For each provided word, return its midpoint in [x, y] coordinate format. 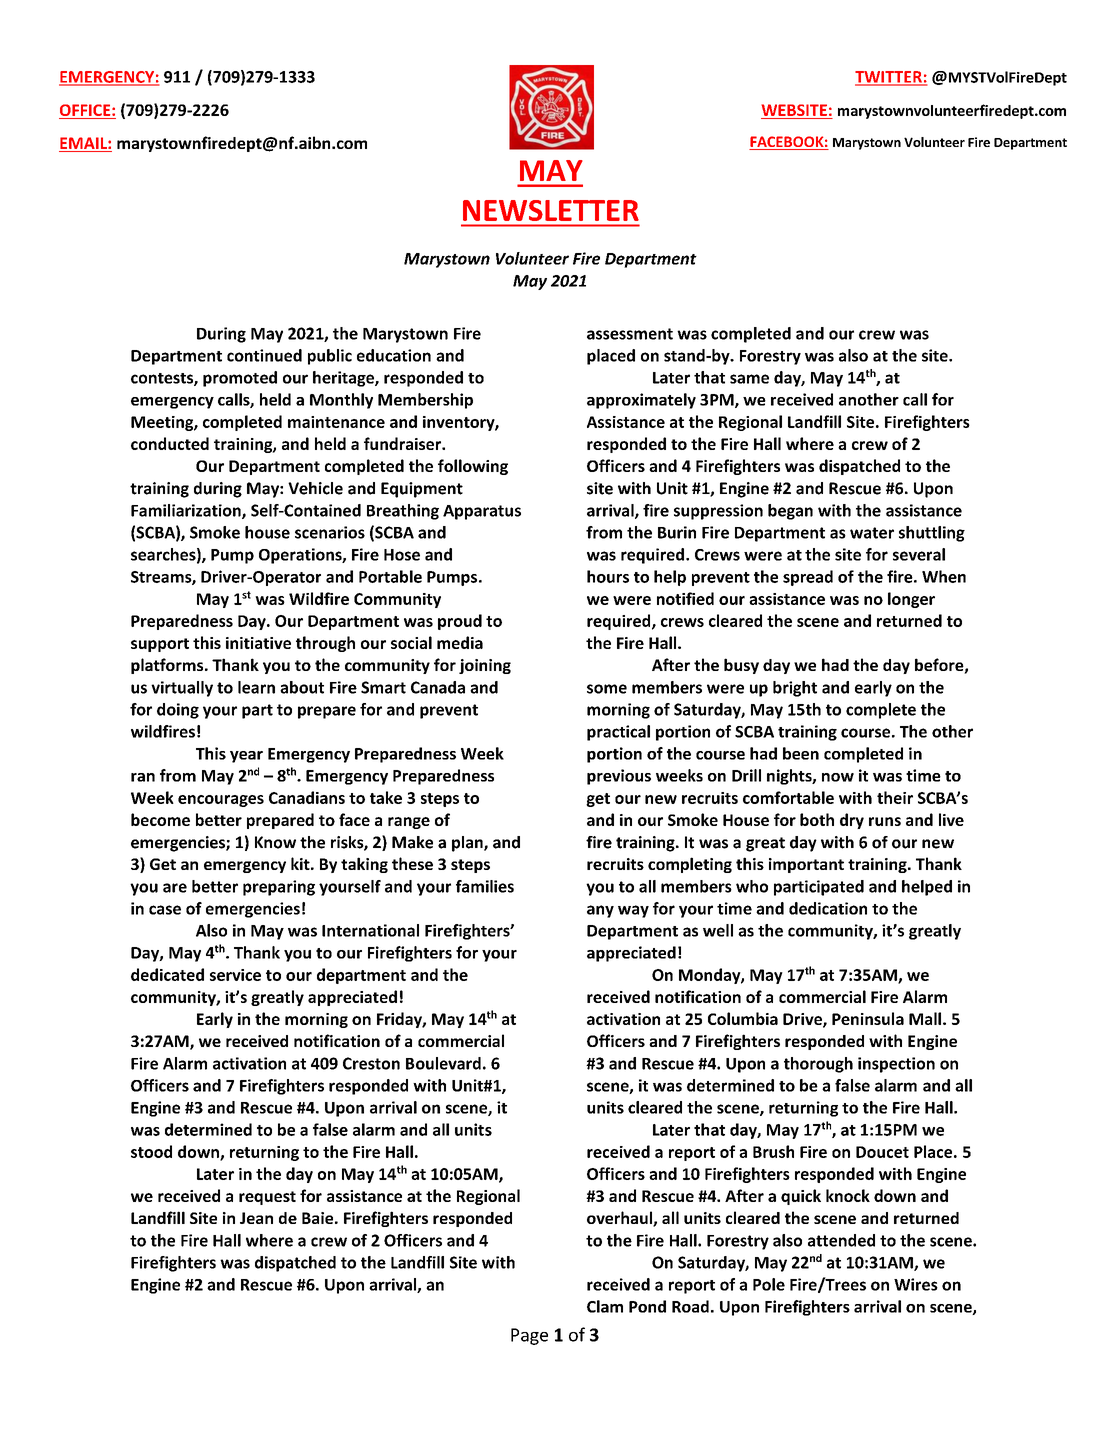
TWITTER [889, 78]
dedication [828, 908]
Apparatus [482, 512]
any [600, 911]
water [872, 533]
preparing [279, 888]
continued [264, 355]
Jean [256, 1218]
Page [529, 1336]
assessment [630, 334]
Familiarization [187, 511]
